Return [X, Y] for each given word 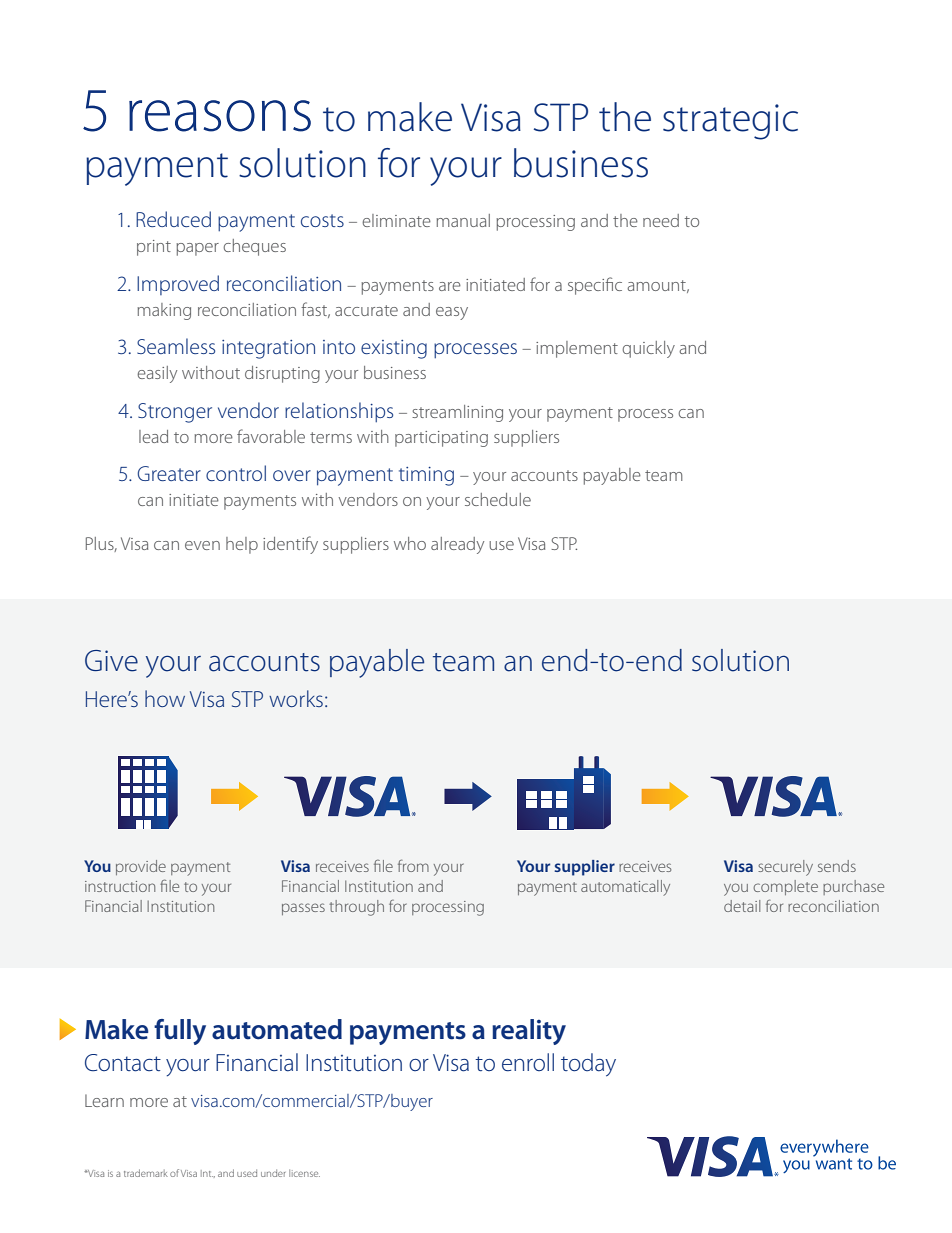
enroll [528, 1062]
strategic [730, 122]
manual [463, 220]
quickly [648, 349]
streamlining [457, 413]
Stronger [175, 413]
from [413, 865]
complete [785, 887]
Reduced [173, 219]
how [165, 698]
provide [141, 867]
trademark [146, 1173]
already [457, 545]
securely [785, 868]
